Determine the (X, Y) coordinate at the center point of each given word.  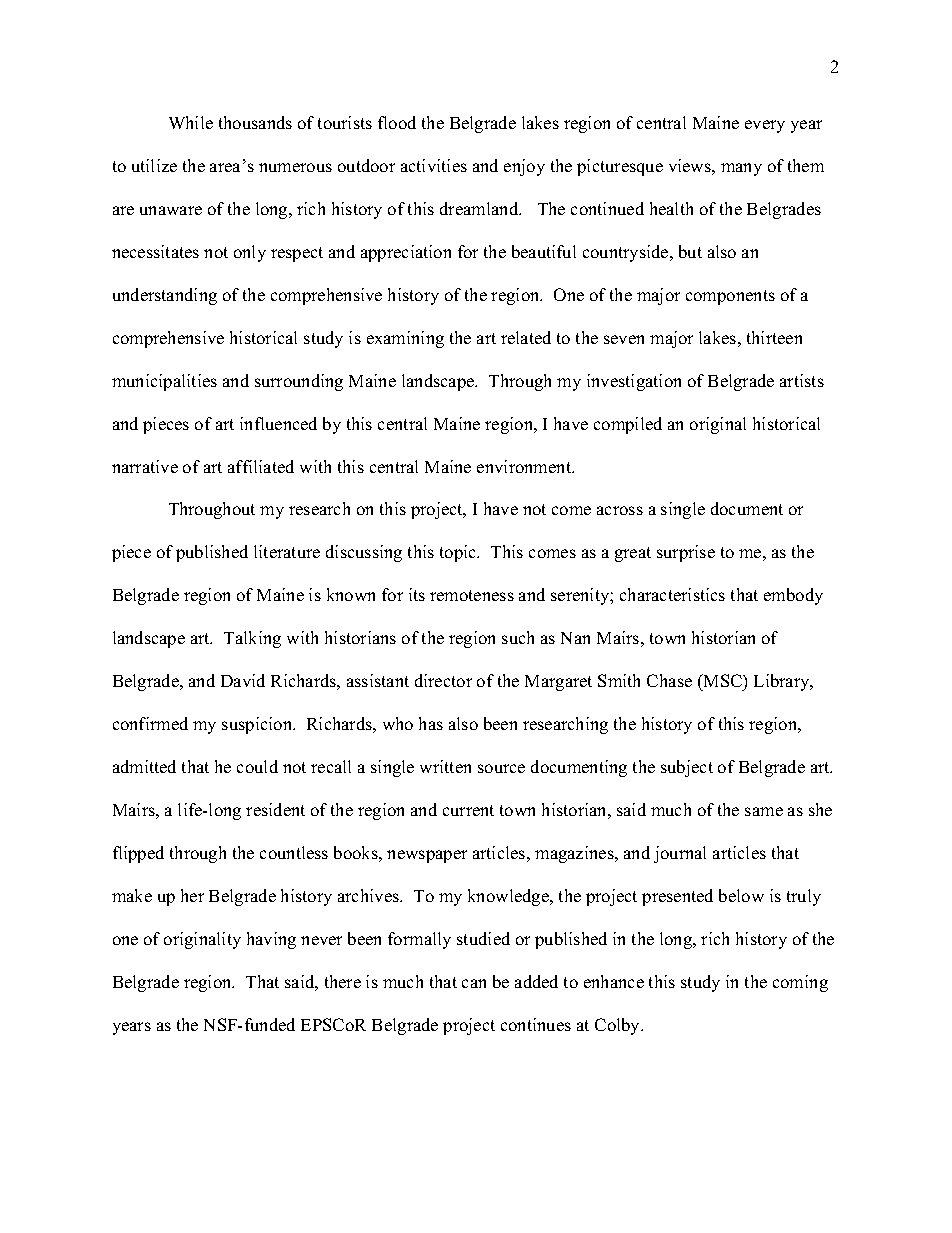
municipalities (164, 382)
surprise (686, 553)
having (271, 940)
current (468, 810)
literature (287, 551)
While (191, 122)
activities (434, 165)
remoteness (472, 595)
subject (687, 768)
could (257, 766)
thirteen (774, 337)
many (741, 169)
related (526, 337)
